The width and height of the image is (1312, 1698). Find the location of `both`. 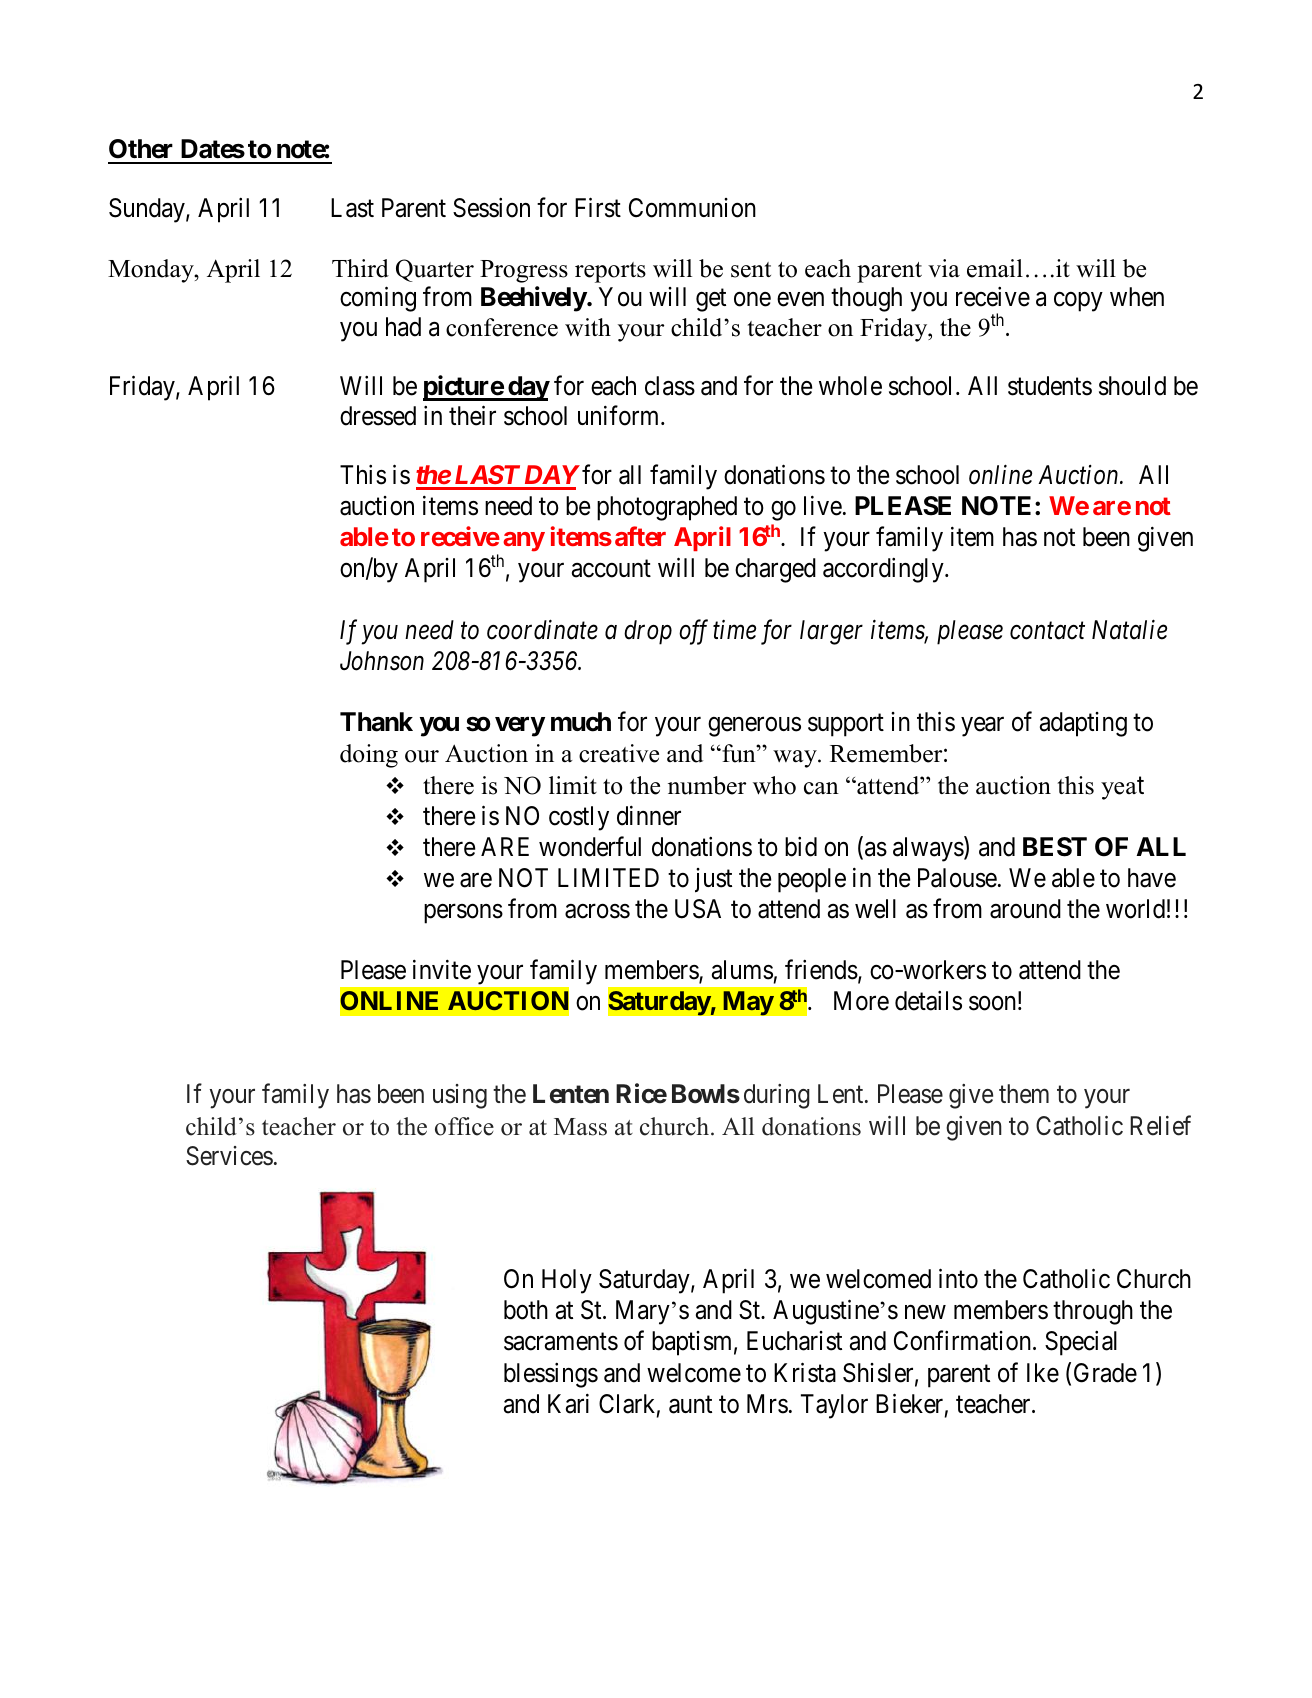

both is located at coordinates (526, 1310).
